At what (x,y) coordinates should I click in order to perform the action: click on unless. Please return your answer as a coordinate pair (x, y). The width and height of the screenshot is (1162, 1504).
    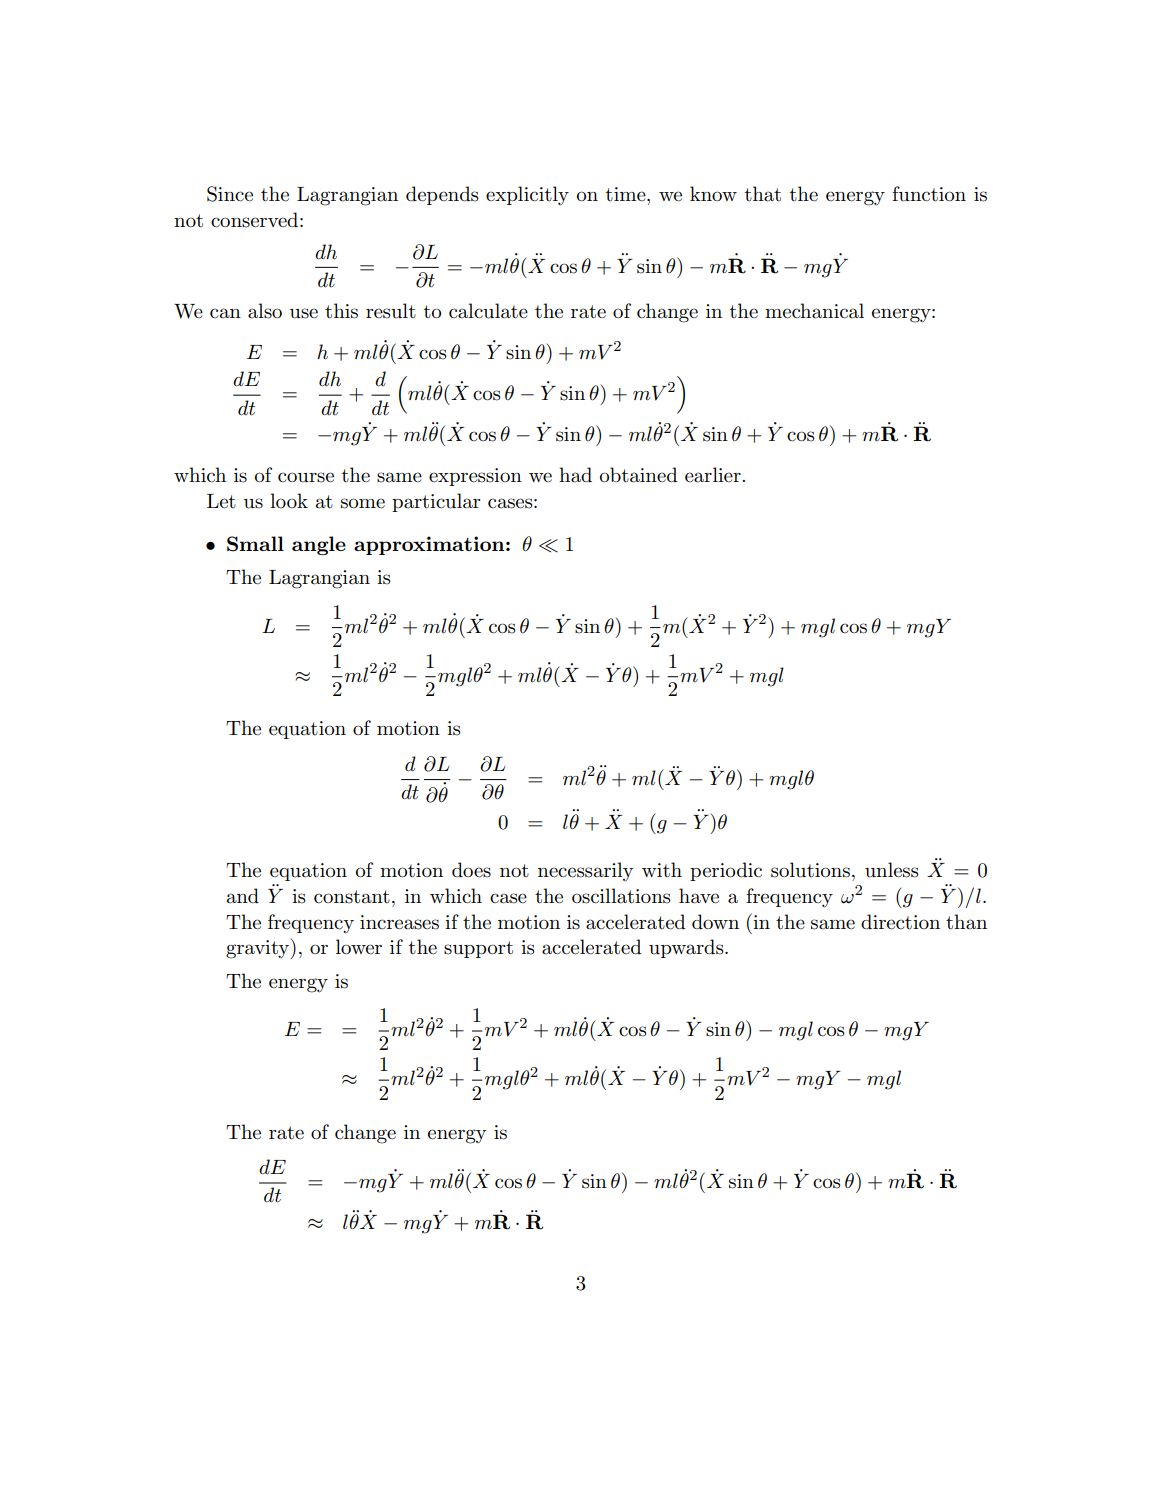
    Looking at the image, I should click on (892, 870).
